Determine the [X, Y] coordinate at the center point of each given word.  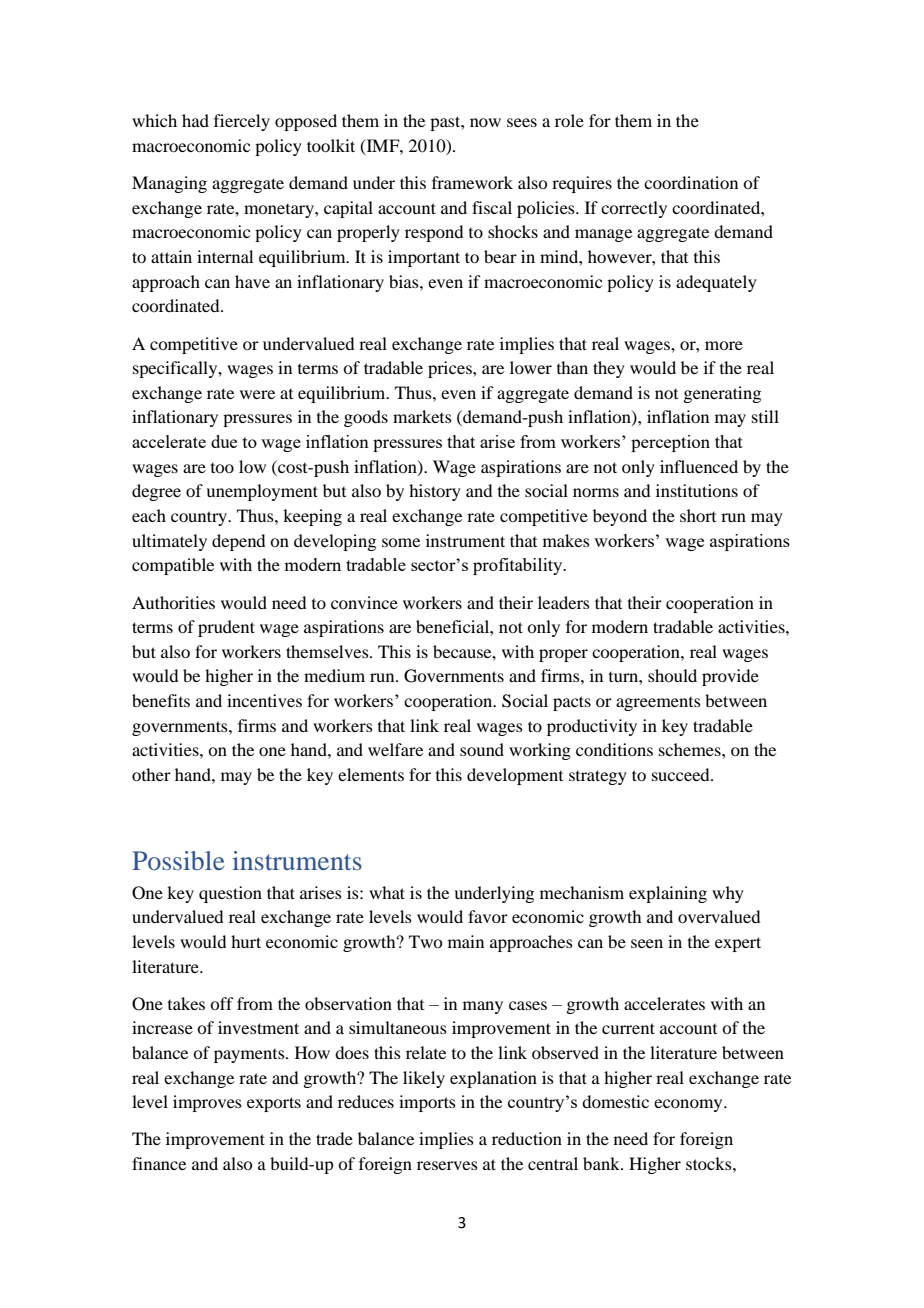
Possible [178, 860]
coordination [691, 182]
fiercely [242, 122]
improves [207, 1103]
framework [472, 182]
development [515, 776]
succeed [682, 774]
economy [689, 1105]
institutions [697, 490]
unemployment [262, 492]
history [435, 492]
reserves [447, 1165]
